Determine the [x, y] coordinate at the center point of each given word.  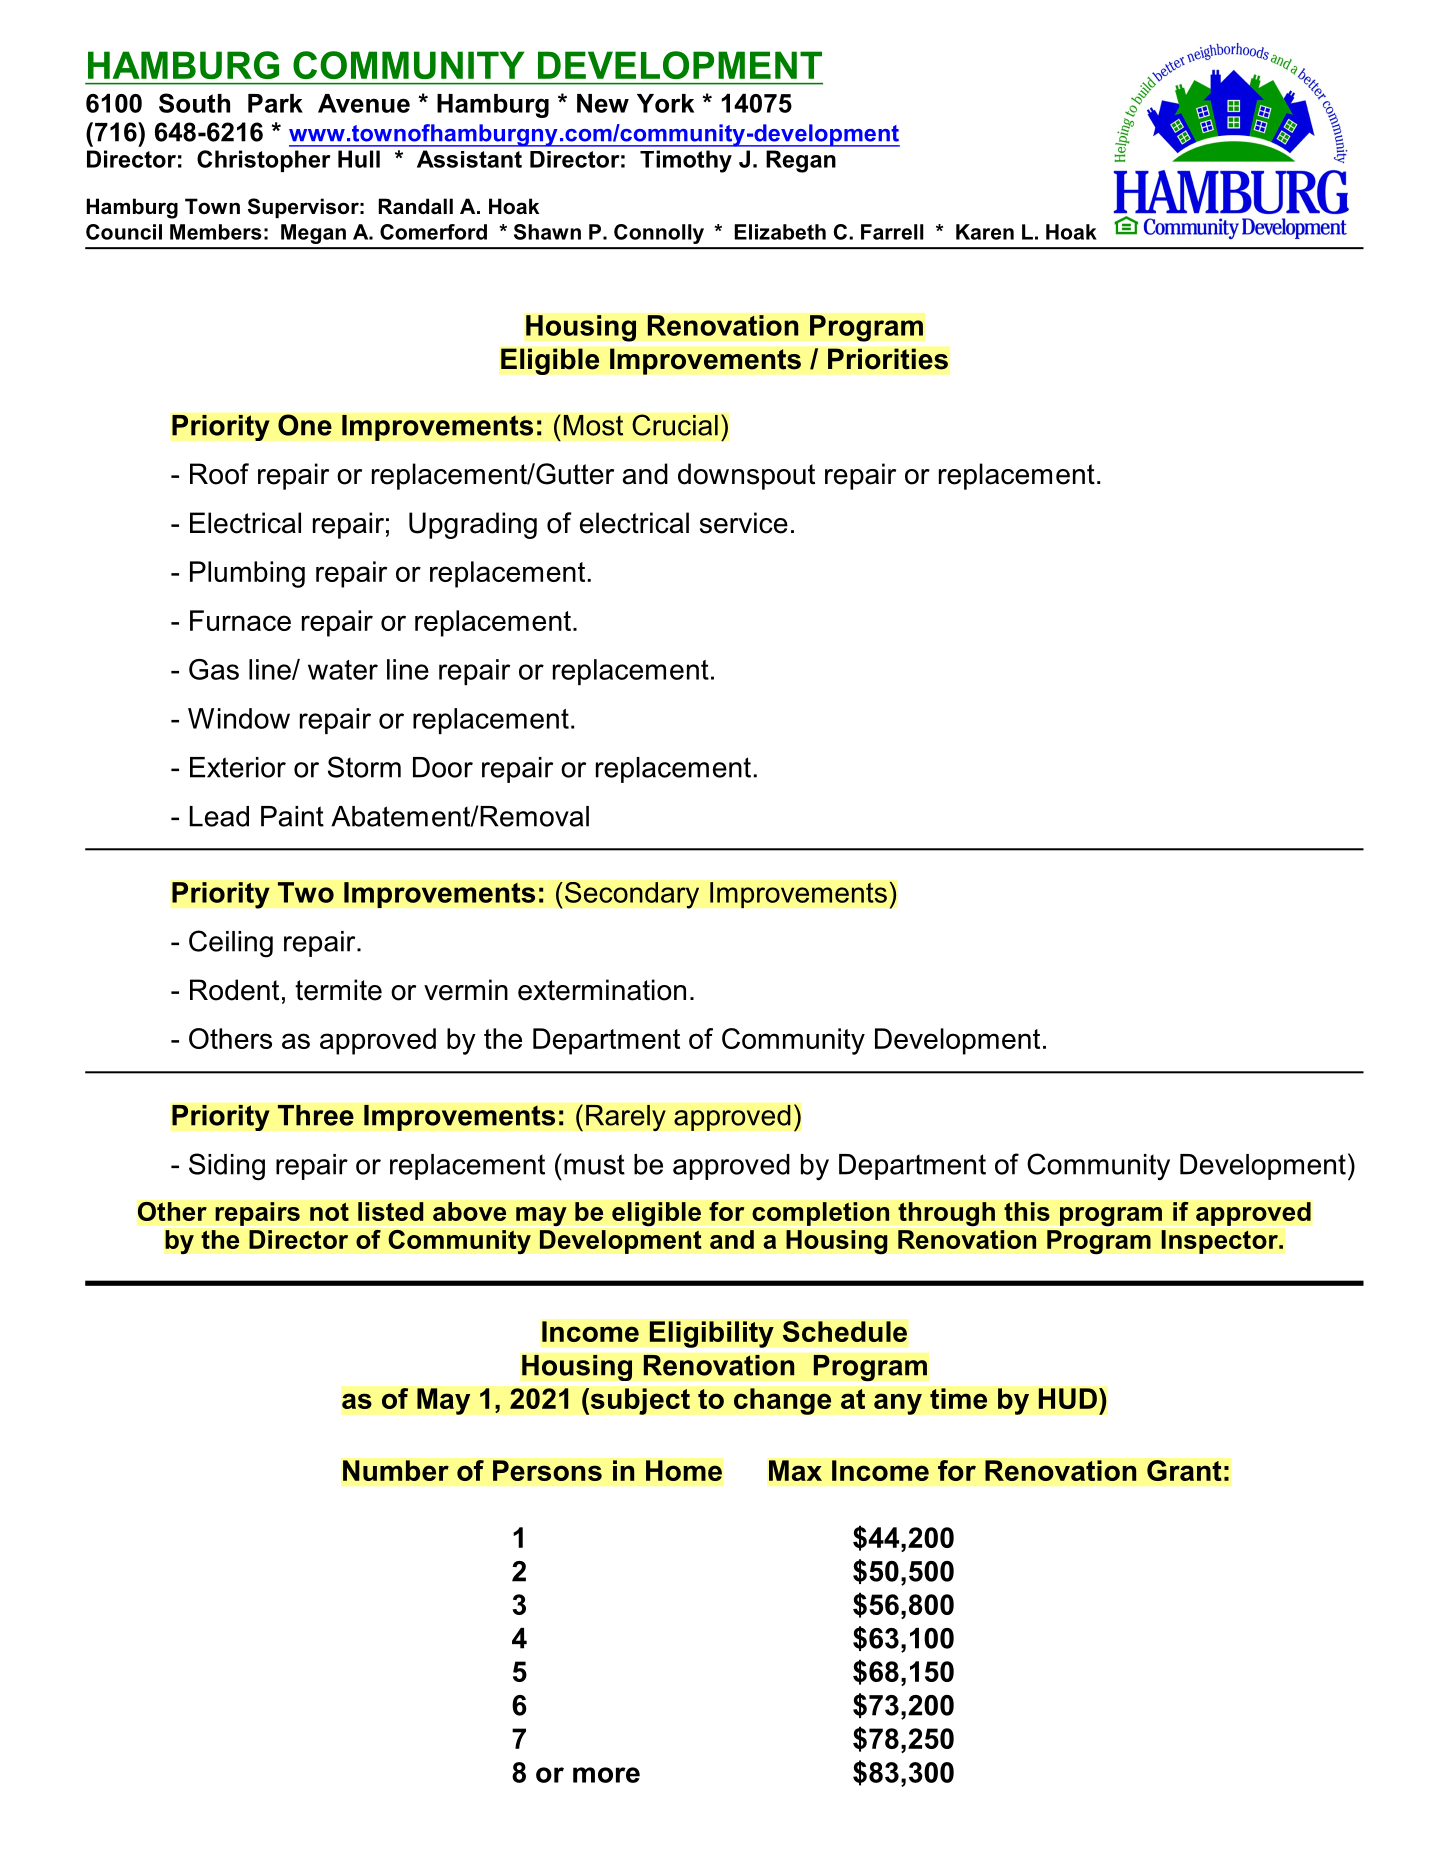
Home [684, 1470]
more [606, 1775]
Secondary [632, 895]
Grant [1184, 1470]
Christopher [264, 161]
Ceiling [231, 944]
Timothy [686, 161]
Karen [985, 232]
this [1027, 1211]
